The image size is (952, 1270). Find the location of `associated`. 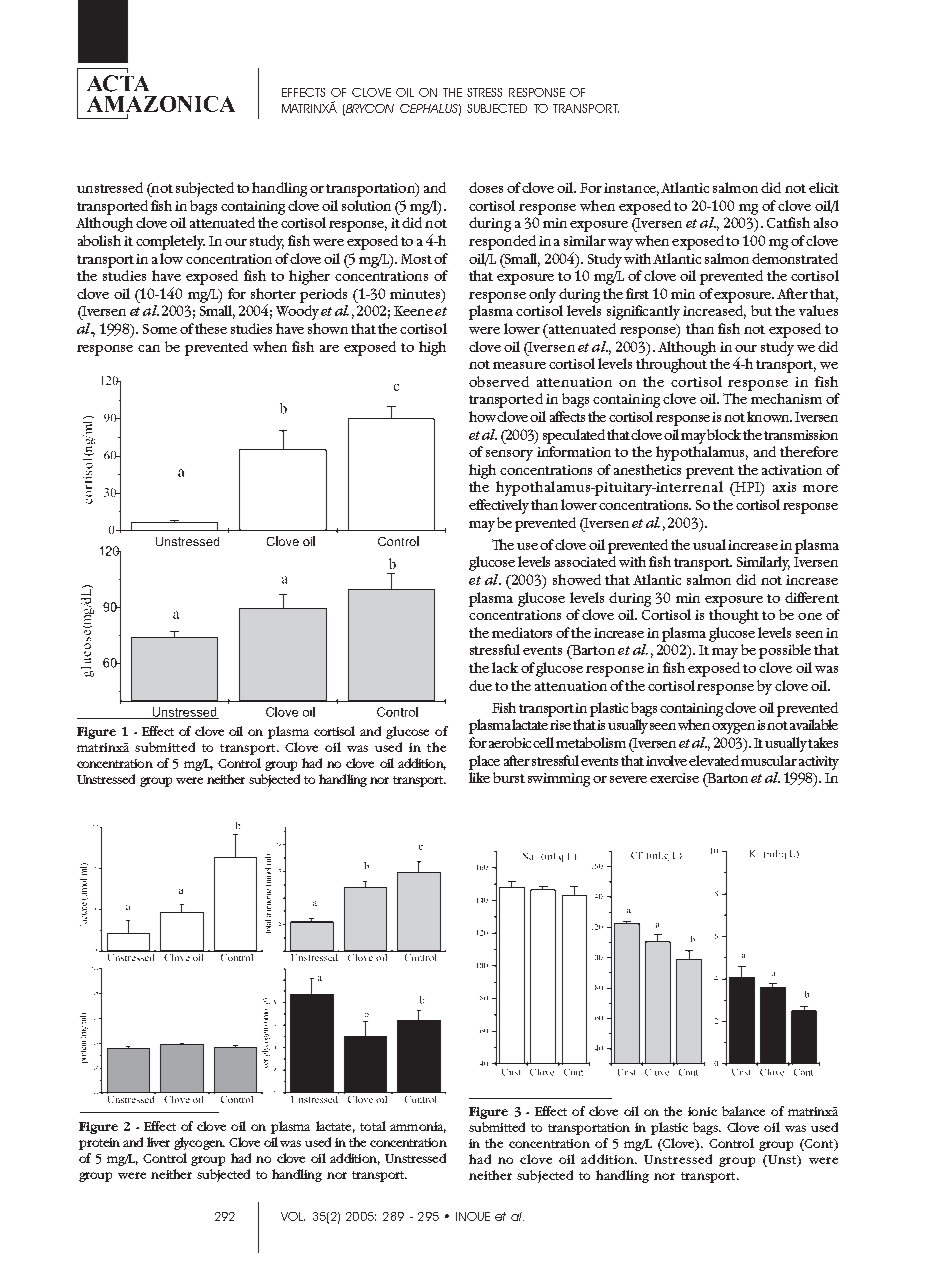

associated is located at coordinates (585, 561).
